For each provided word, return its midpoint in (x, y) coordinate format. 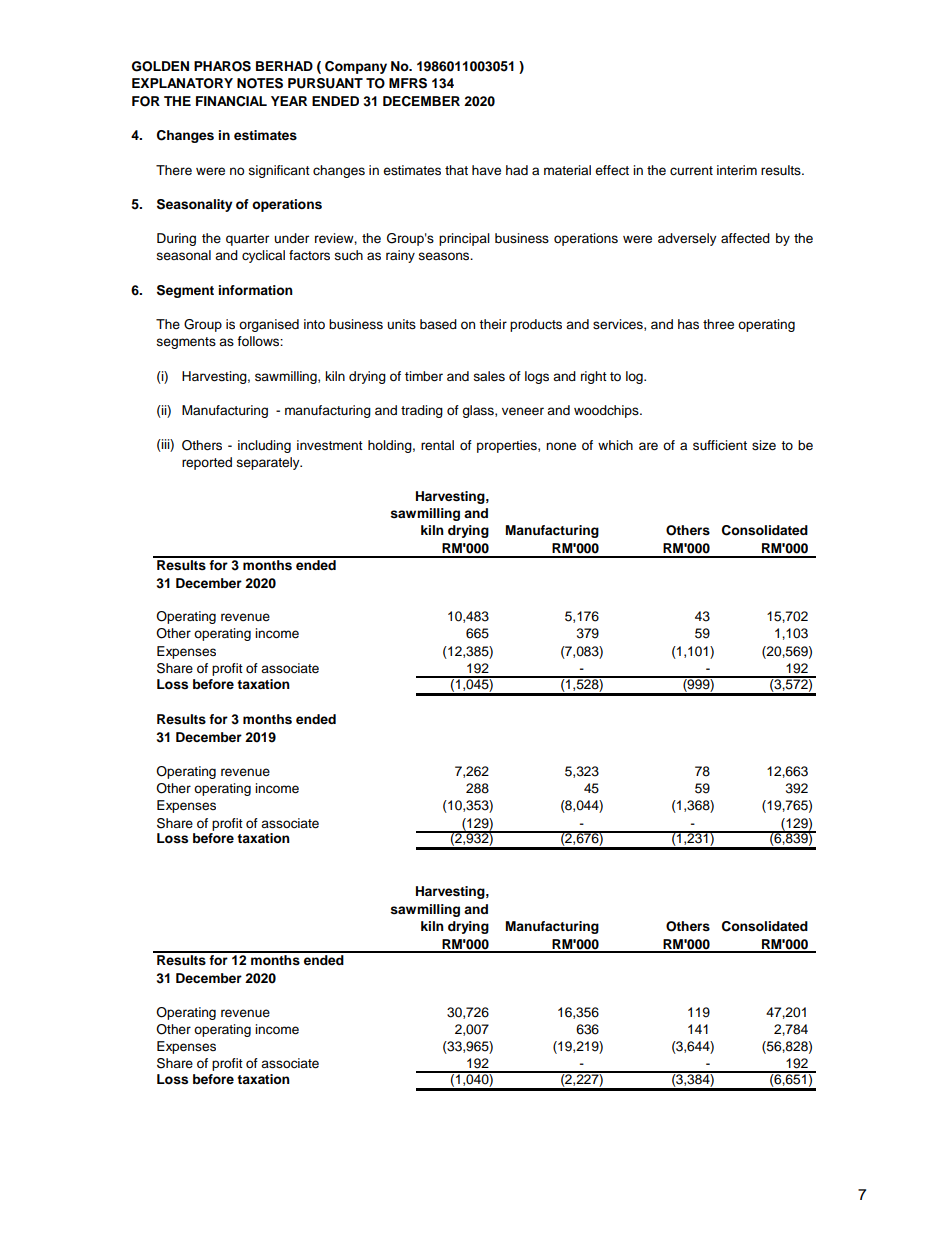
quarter (247, 240)
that (456, 170)
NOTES (260, 83)
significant (279, 171)
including (264, 446)
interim (737, 170)
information (256, 290)
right (594, 377)
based (438, 324)
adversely (687, 239)
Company (356, 67)
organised (269, 325)
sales (489, 376)
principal (464, 239)
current (691, 171)
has (688, 324)
